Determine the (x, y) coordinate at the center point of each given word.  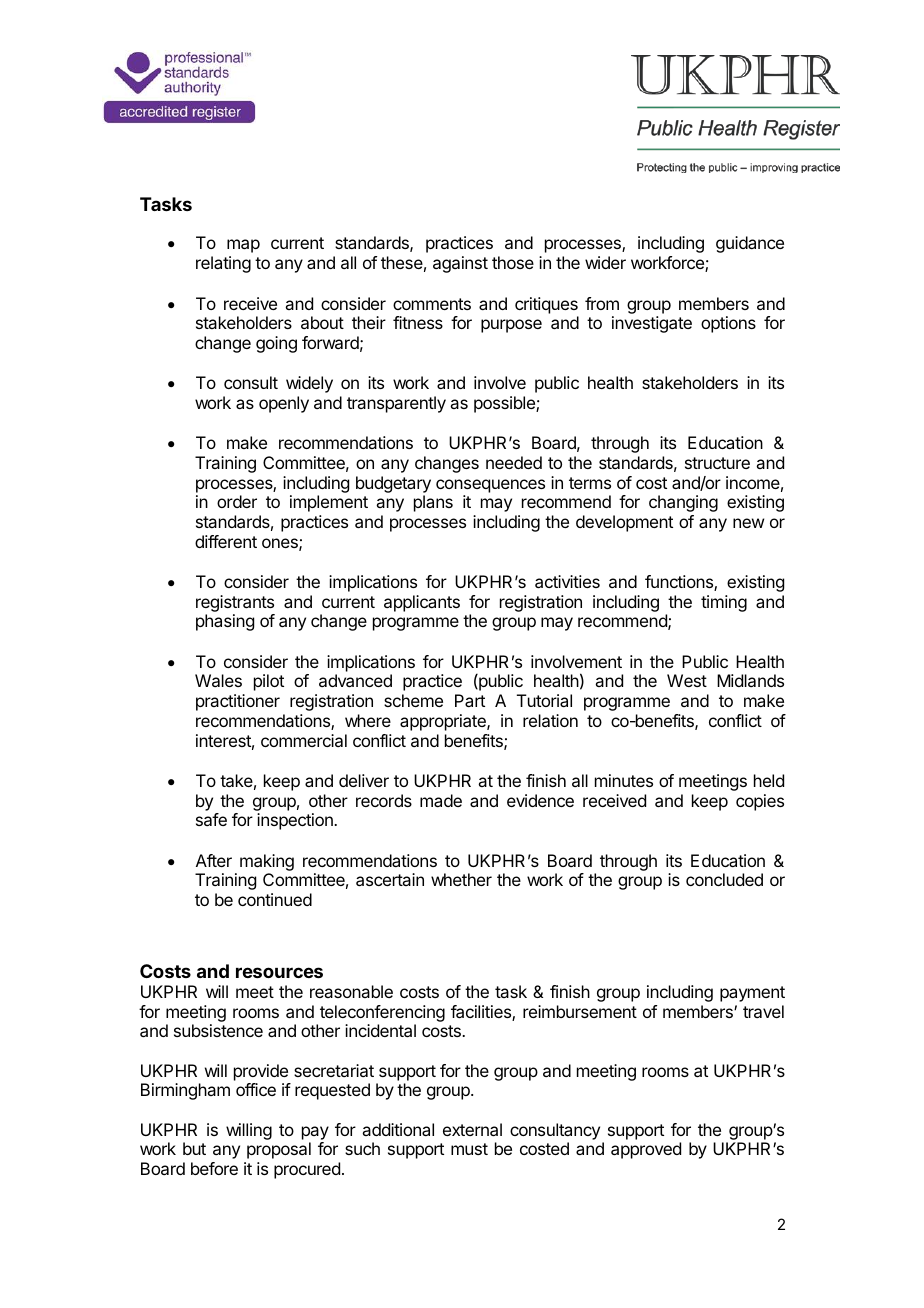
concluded (724, 879)
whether (461, 879)
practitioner (238, 702)
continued (275, 899)
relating (223, 264)
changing (683, 503)
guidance (750, 244)
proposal (279, 1150)
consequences (490, 486)
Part (470, 700)
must (469, 1149)
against (460, 264)
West (687, 680)
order (237, 501)
